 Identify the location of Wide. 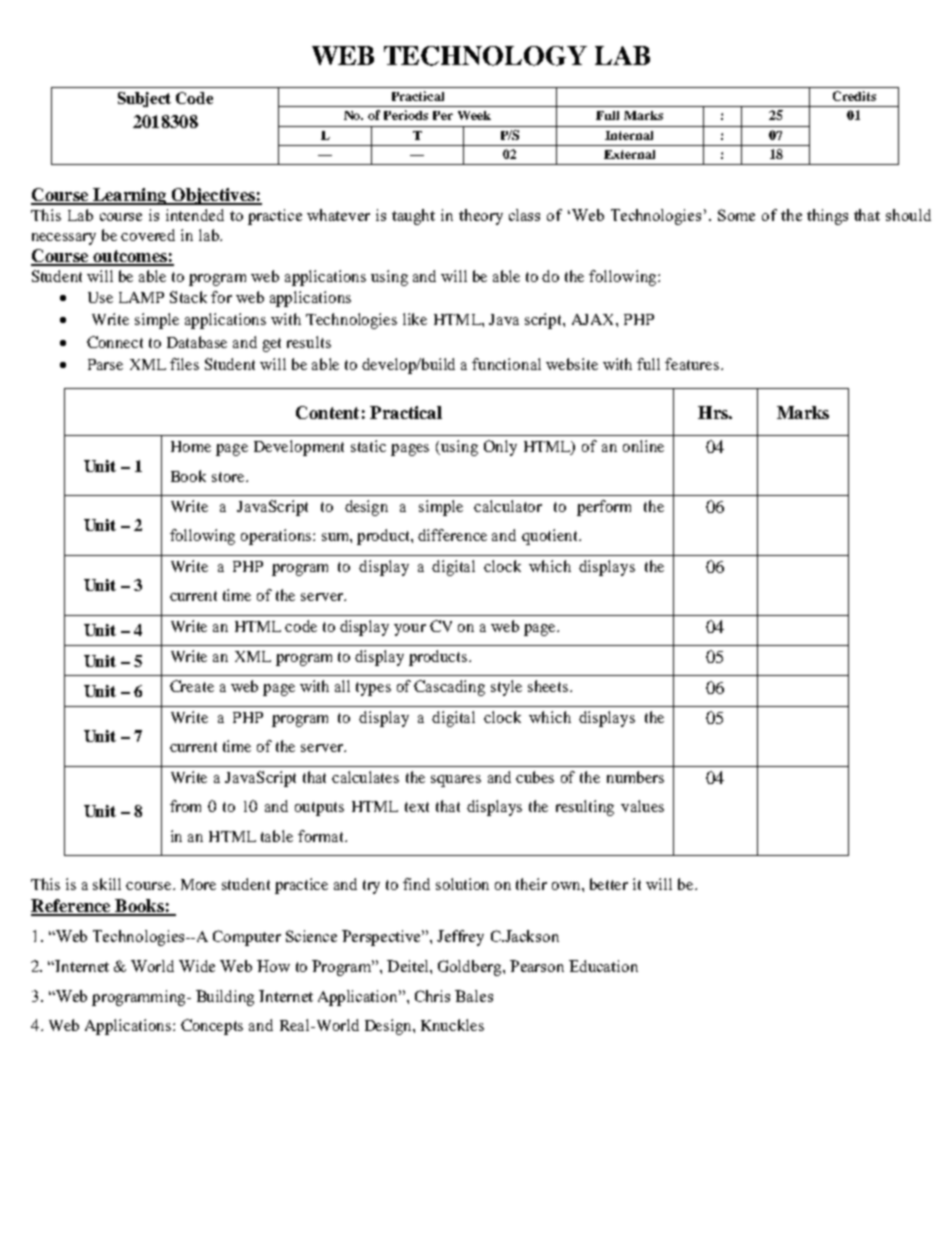
(197, 966).
